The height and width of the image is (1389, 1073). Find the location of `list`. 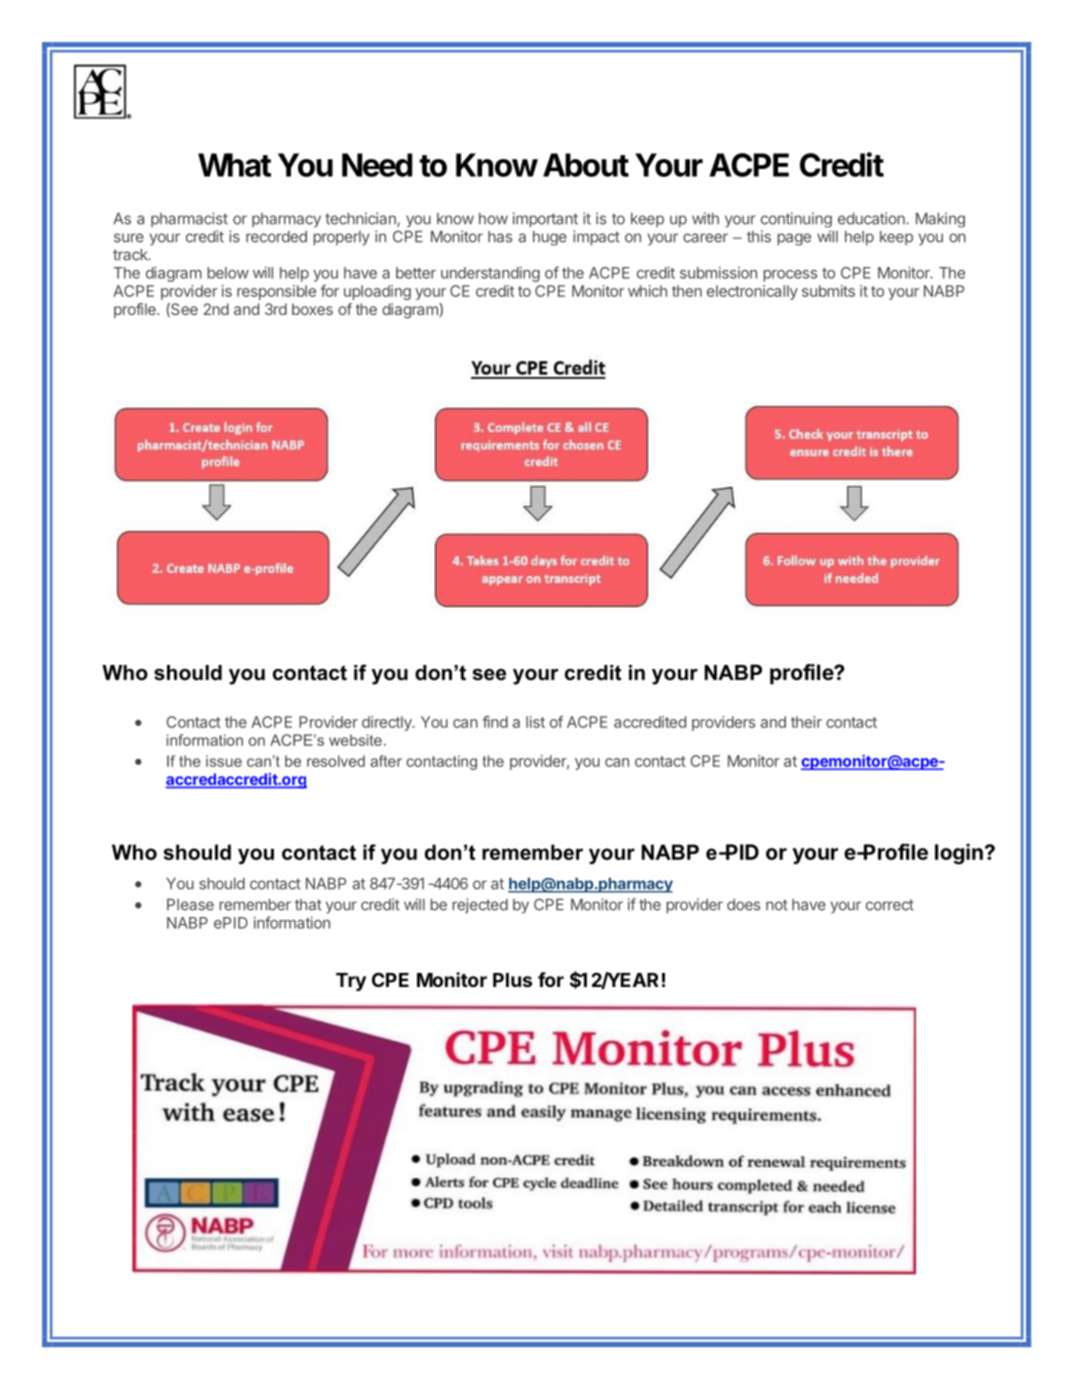

list is located at coordinates (535, 722).
